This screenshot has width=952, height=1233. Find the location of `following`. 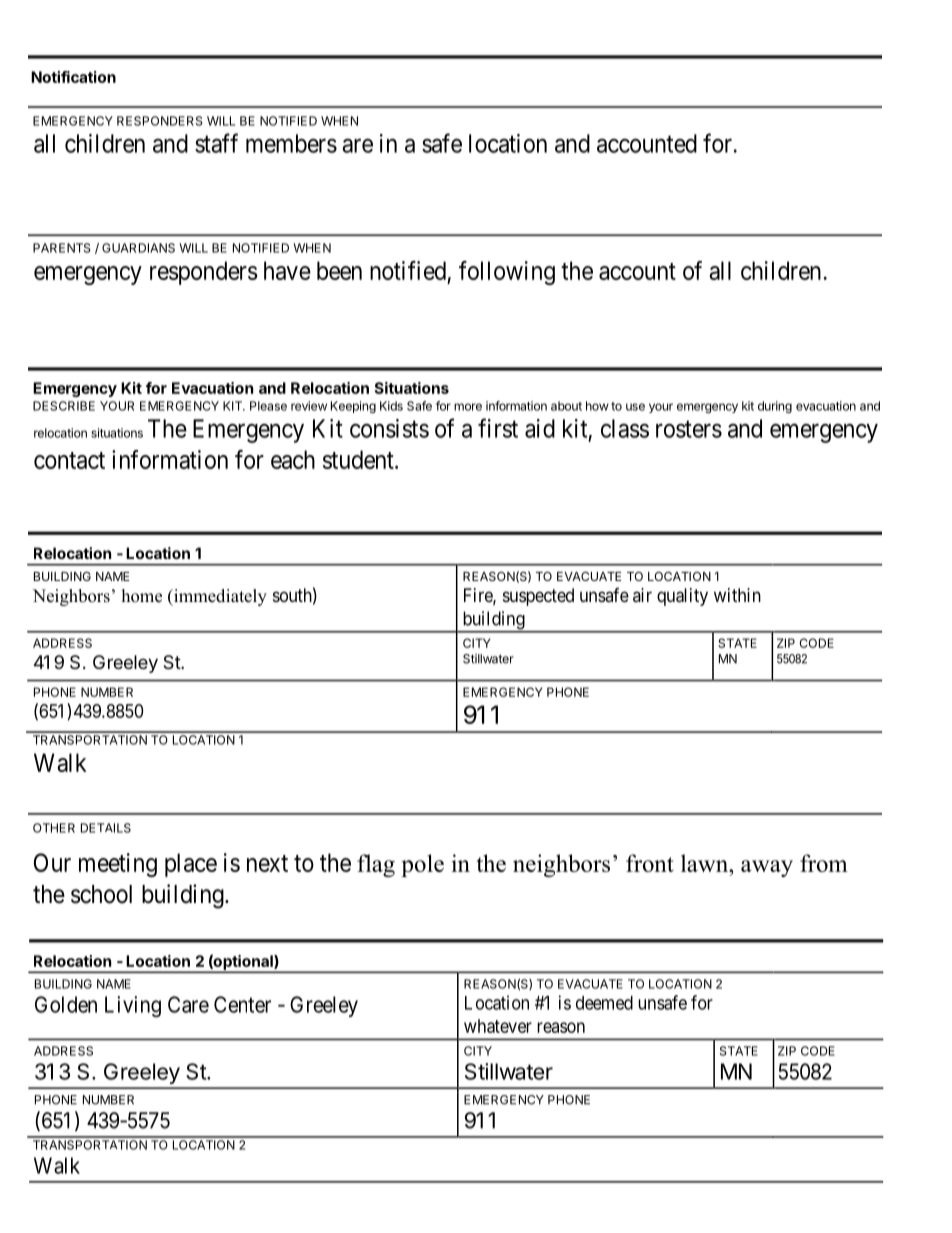

following is located at coordinates (507, 273).
